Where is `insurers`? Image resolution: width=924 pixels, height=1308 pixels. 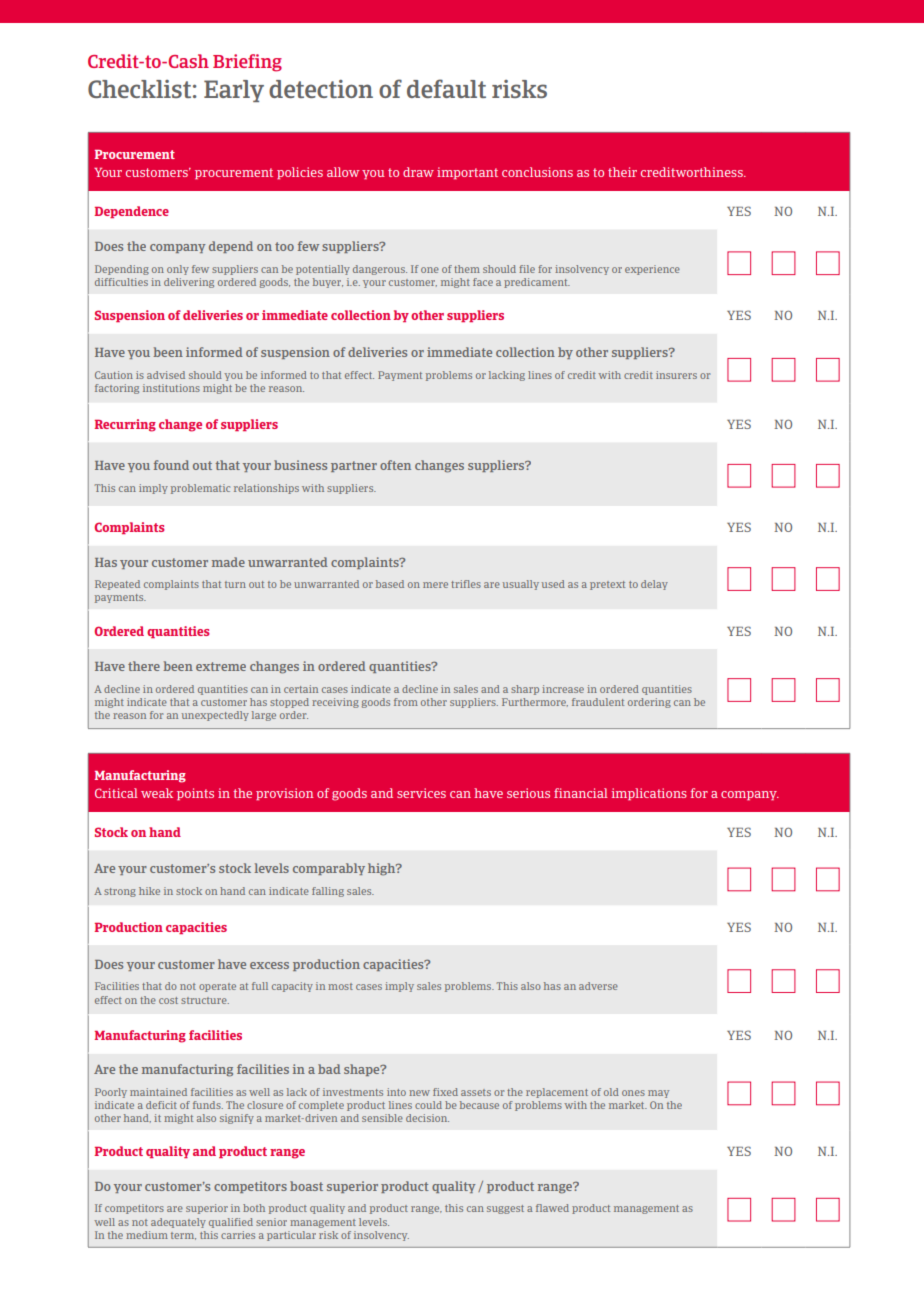 insurers is located at coordinates (676, 375).
